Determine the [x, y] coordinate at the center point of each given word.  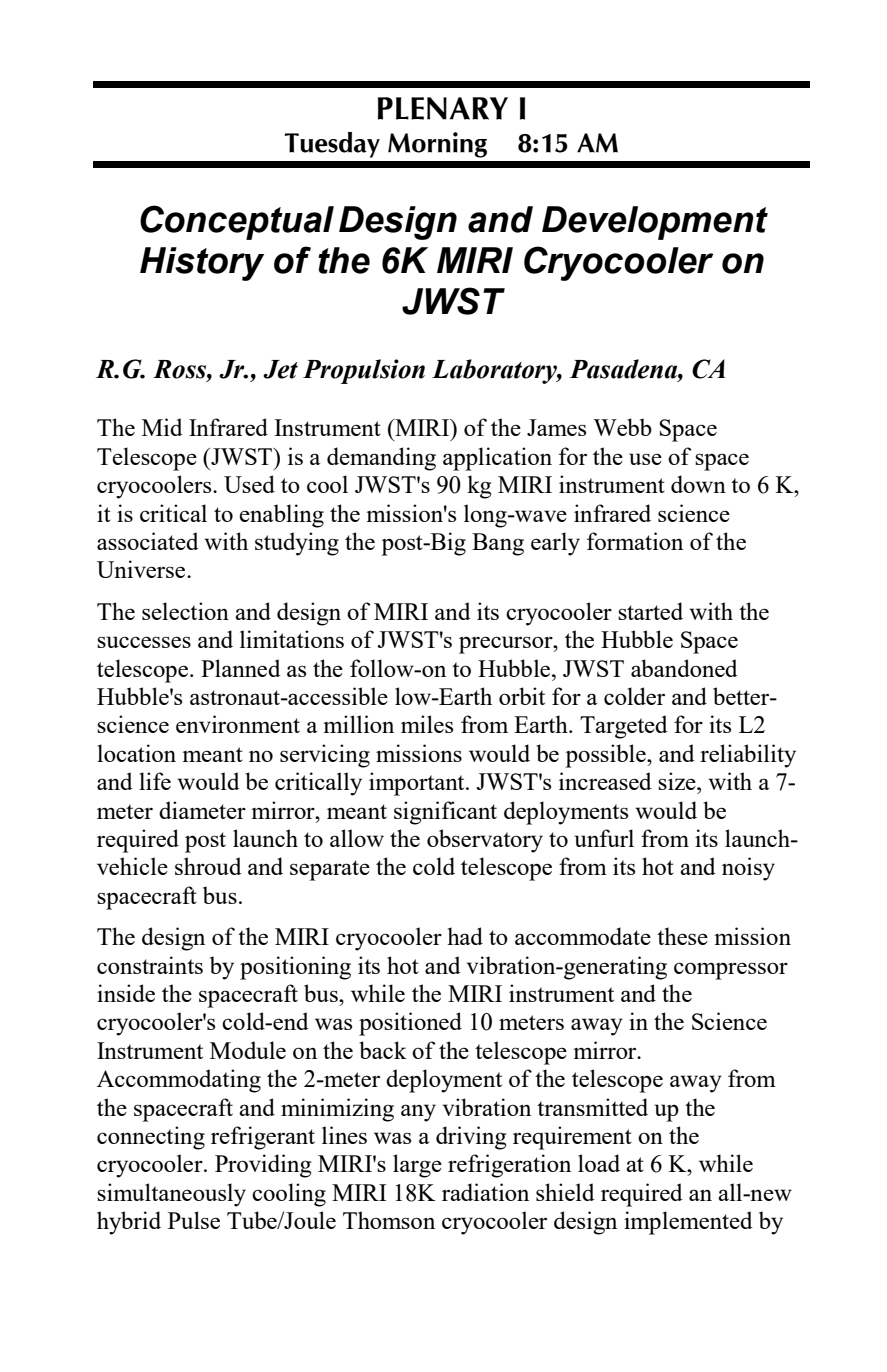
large [417, 1166]
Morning [437, 145]
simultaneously [171, 1195]
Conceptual [237, 222]
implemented [688, 1223]
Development [655, 223]
